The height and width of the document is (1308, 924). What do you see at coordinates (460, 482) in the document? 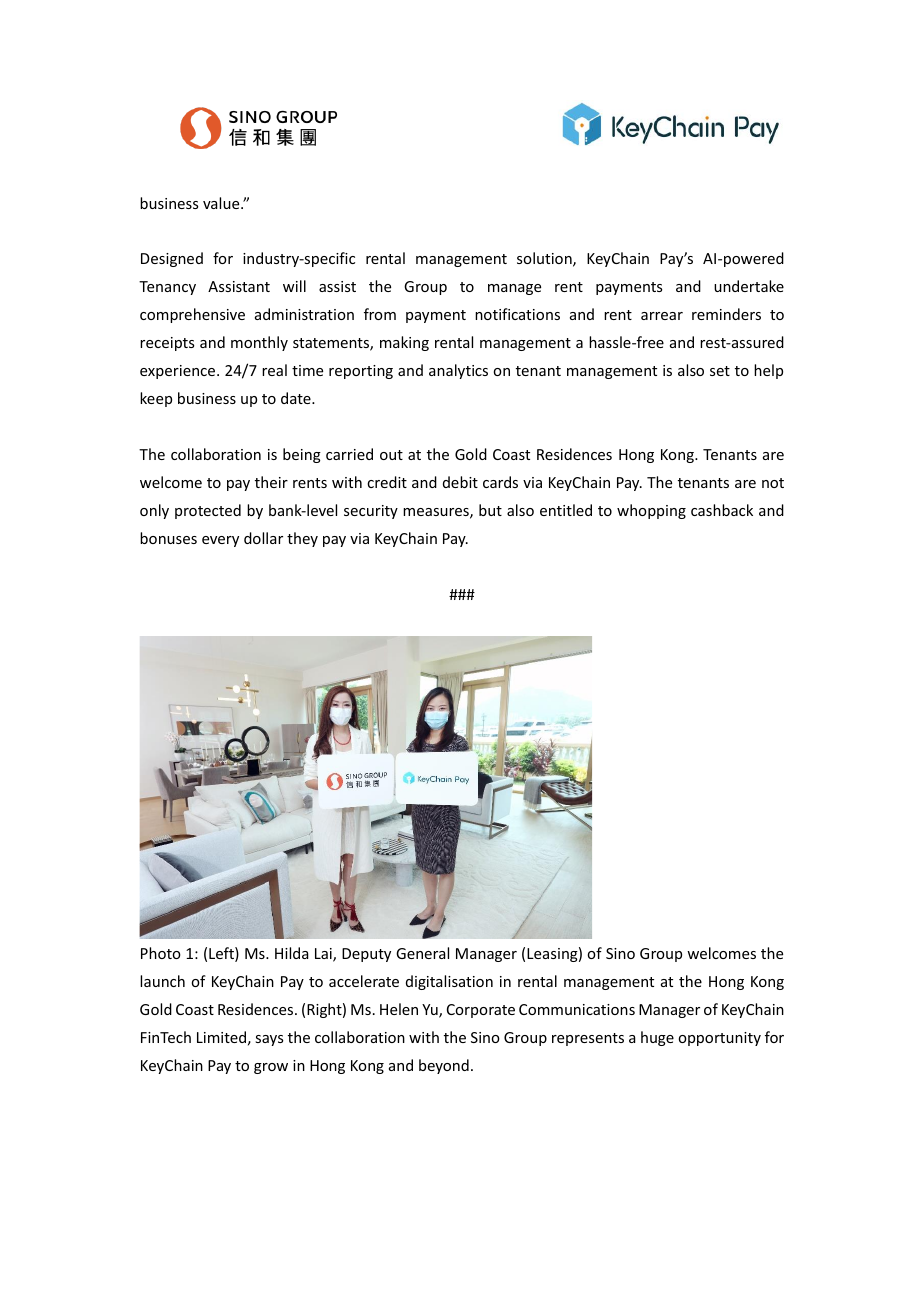
I see `debit` at bounding box center [460, 482].
